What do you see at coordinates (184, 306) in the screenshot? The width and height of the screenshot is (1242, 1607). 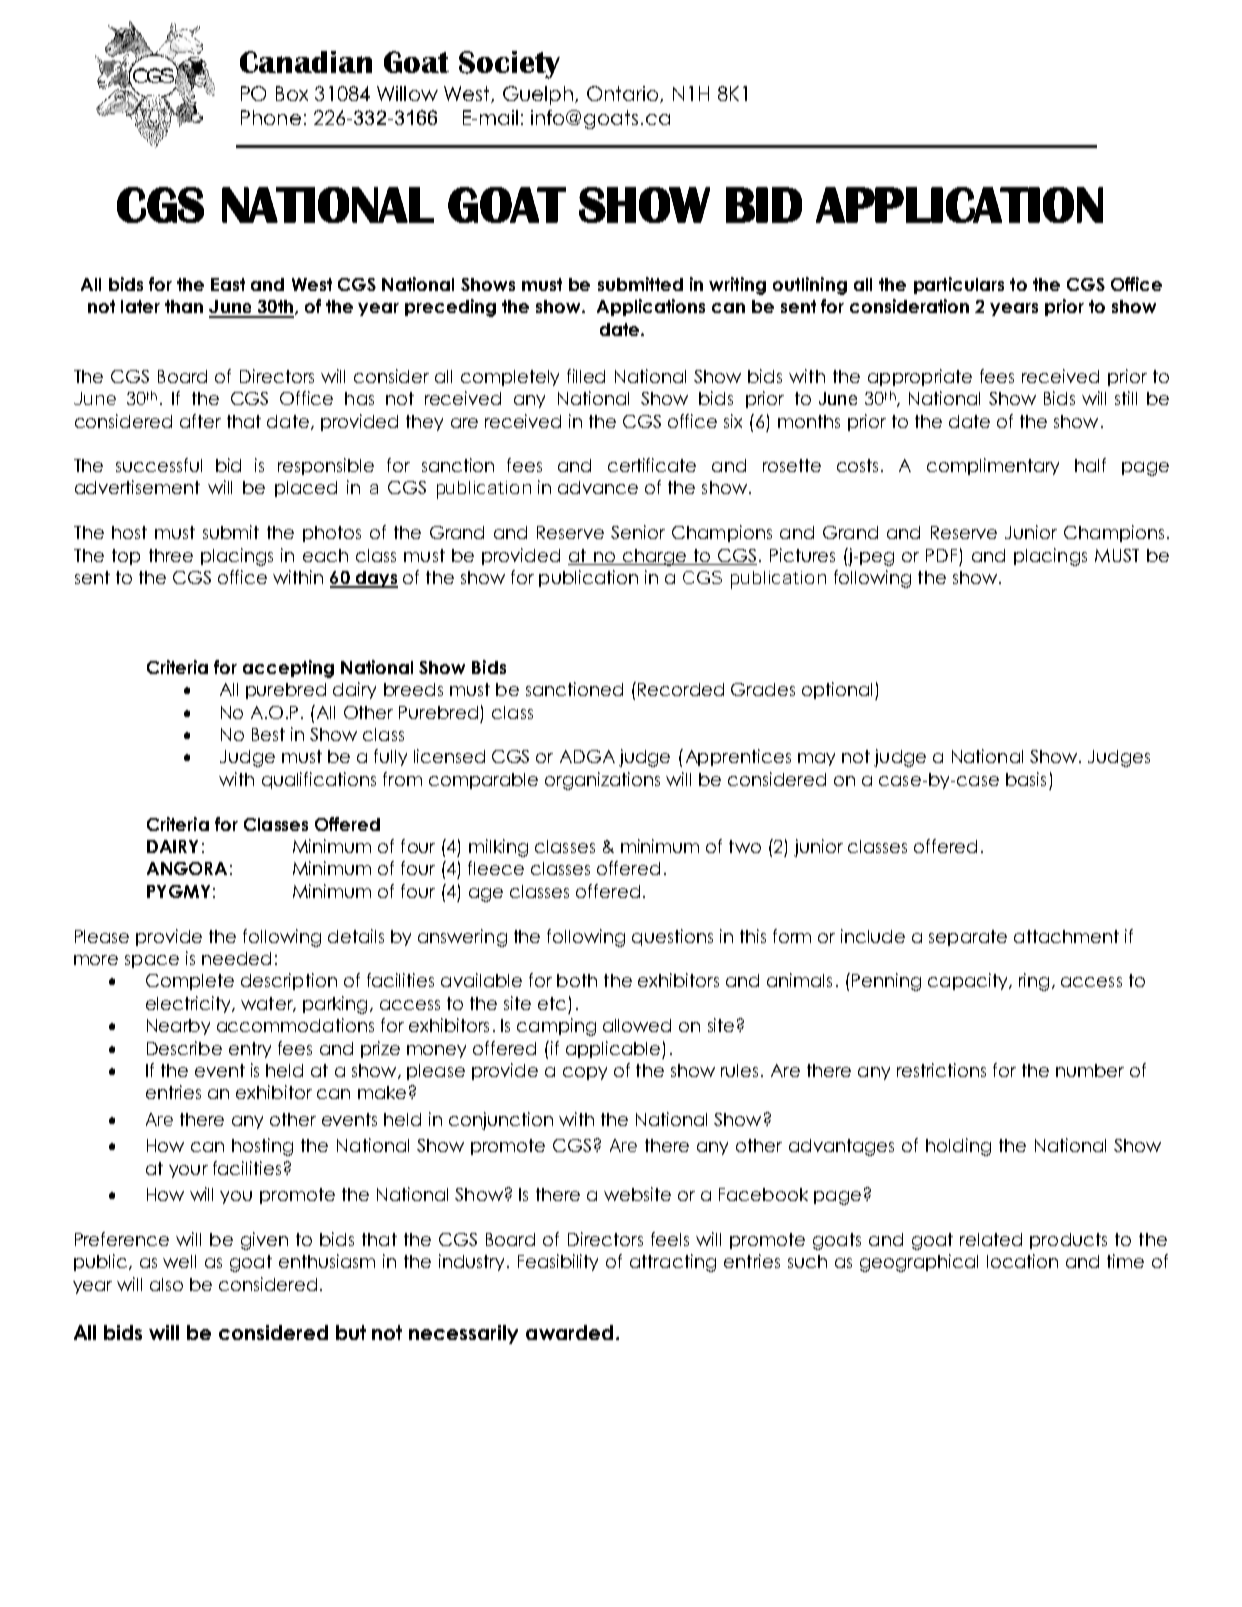 I see `than` at bounding box center [184, 306].
